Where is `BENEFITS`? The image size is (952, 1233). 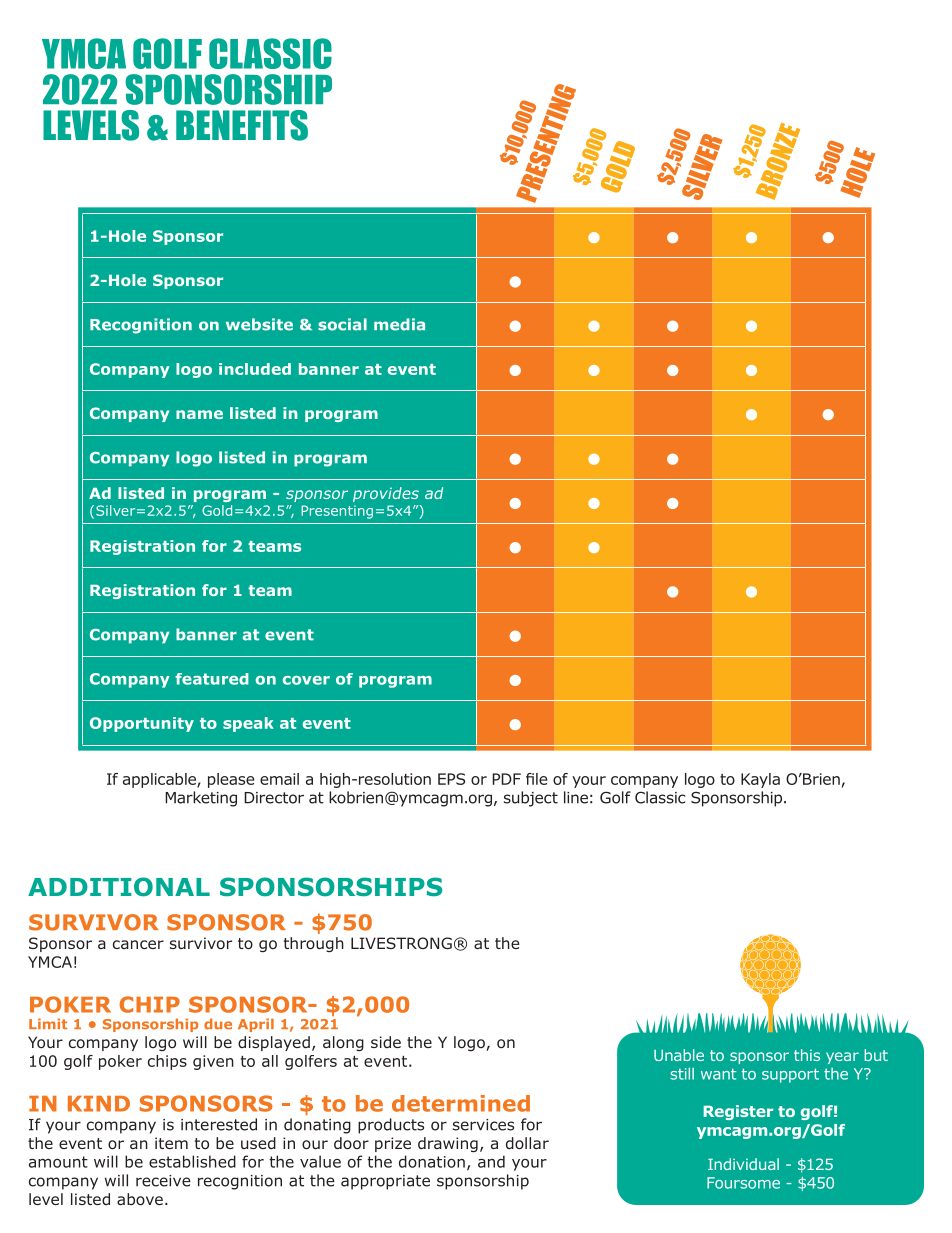 BENEFITS is located at coordinates (242, 125).
